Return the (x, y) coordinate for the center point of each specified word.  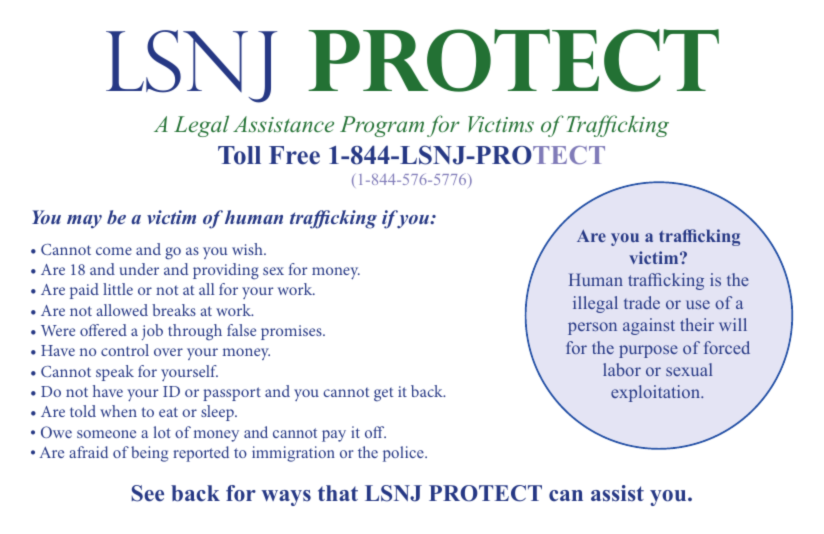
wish (248, 249)
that (338, 493)
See (148, 493)
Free (294, 155)
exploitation (656, 393)
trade (642, 302)
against (649, 326)
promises (292, 332)
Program (382, 126)
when (118, 411)
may (84, 222)
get (383, 394)
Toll (239, 155)
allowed (122, 310)
